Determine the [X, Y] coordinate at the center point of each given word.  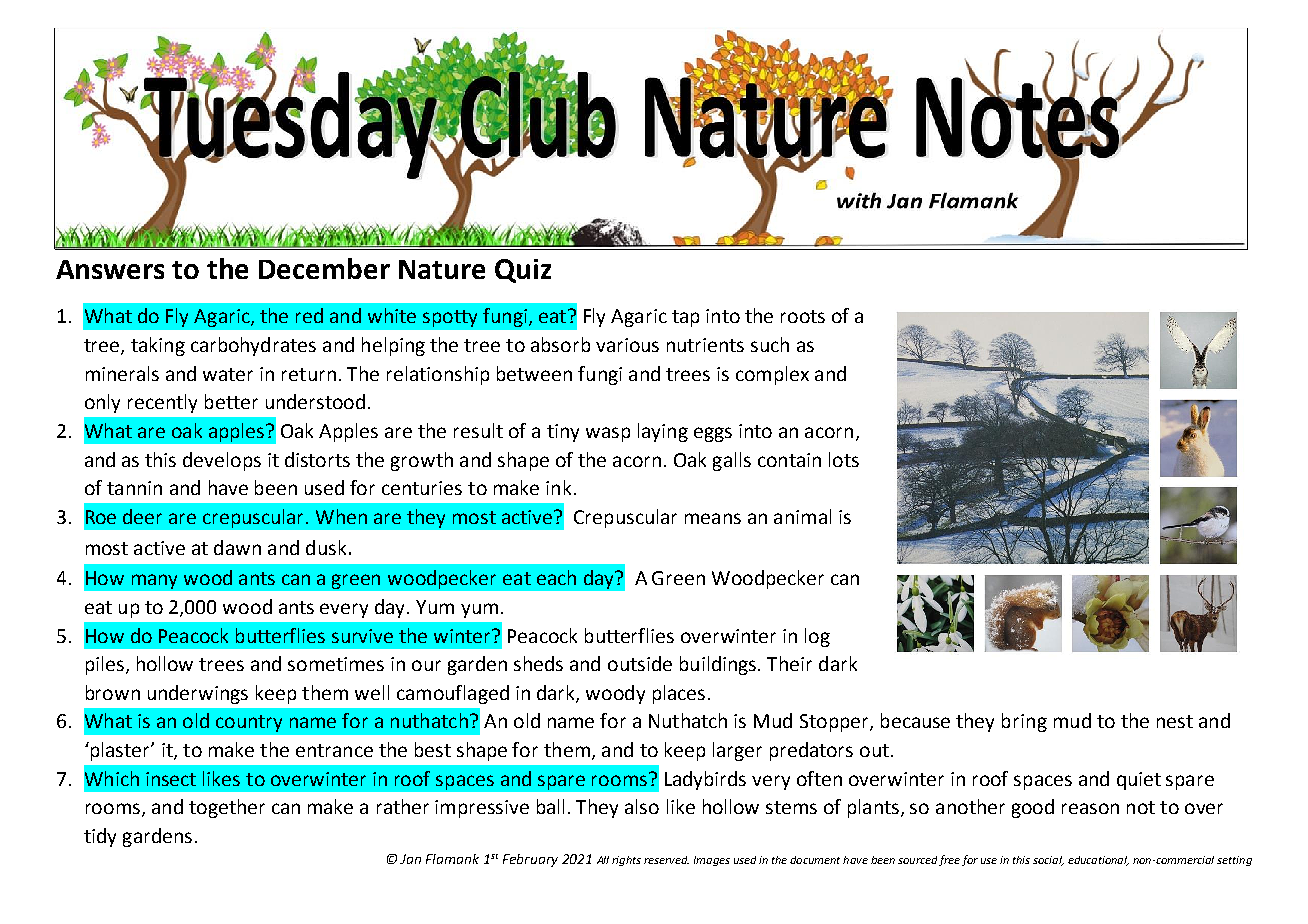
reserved [666, 860]
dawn [237, 547]
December [324, 268]
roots [803, 316]
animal [802, 516]
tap [685, 318]
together [227, 808]
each [556, 577]
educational [1098, 861]
